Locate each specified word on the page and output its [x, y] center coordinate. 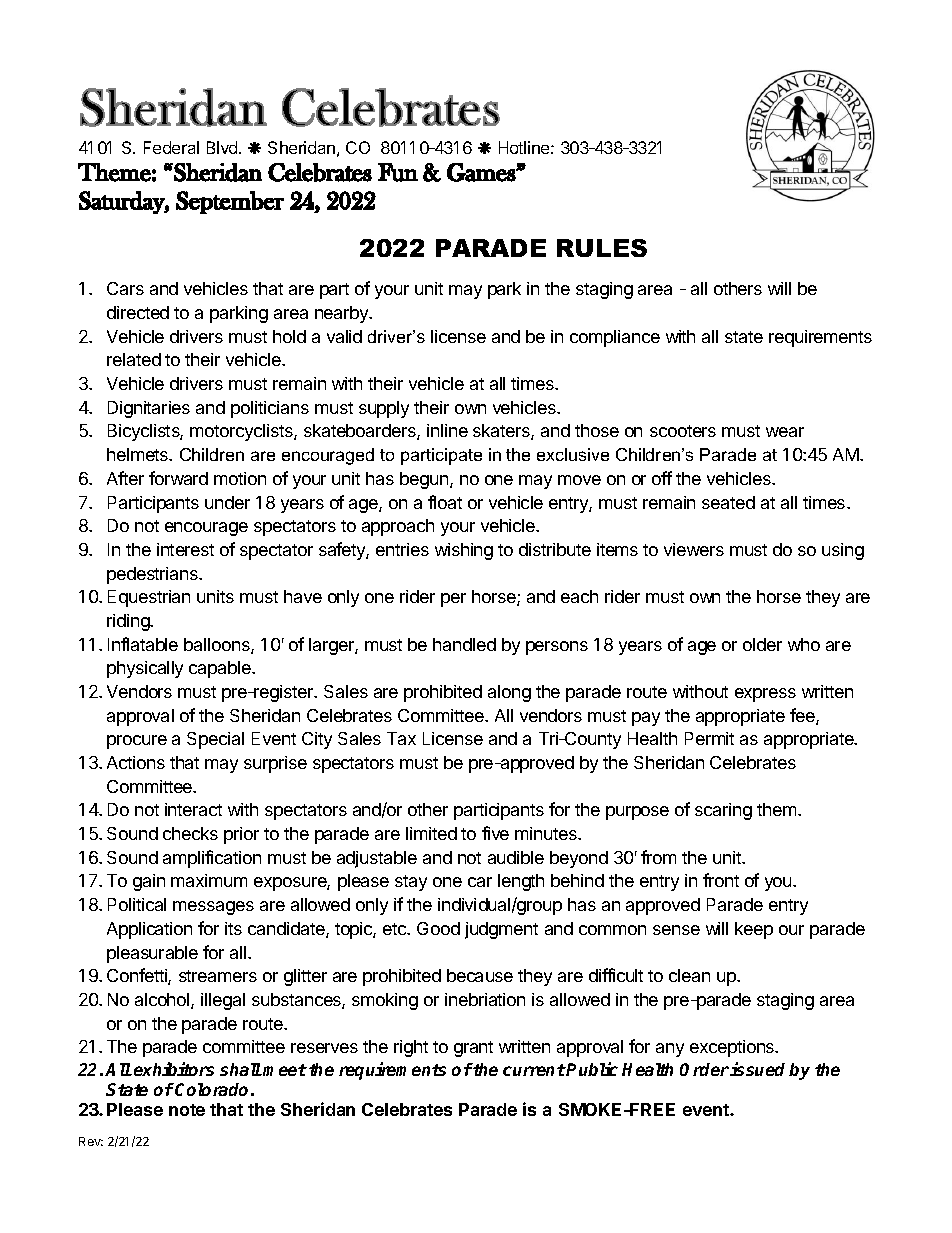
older [762, 644]
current [534, 1070]
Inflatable [143, 644]
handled [464, 644]
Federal [171, 147]
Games [482, 172]
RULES [602, 248]
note [187, 1110]
